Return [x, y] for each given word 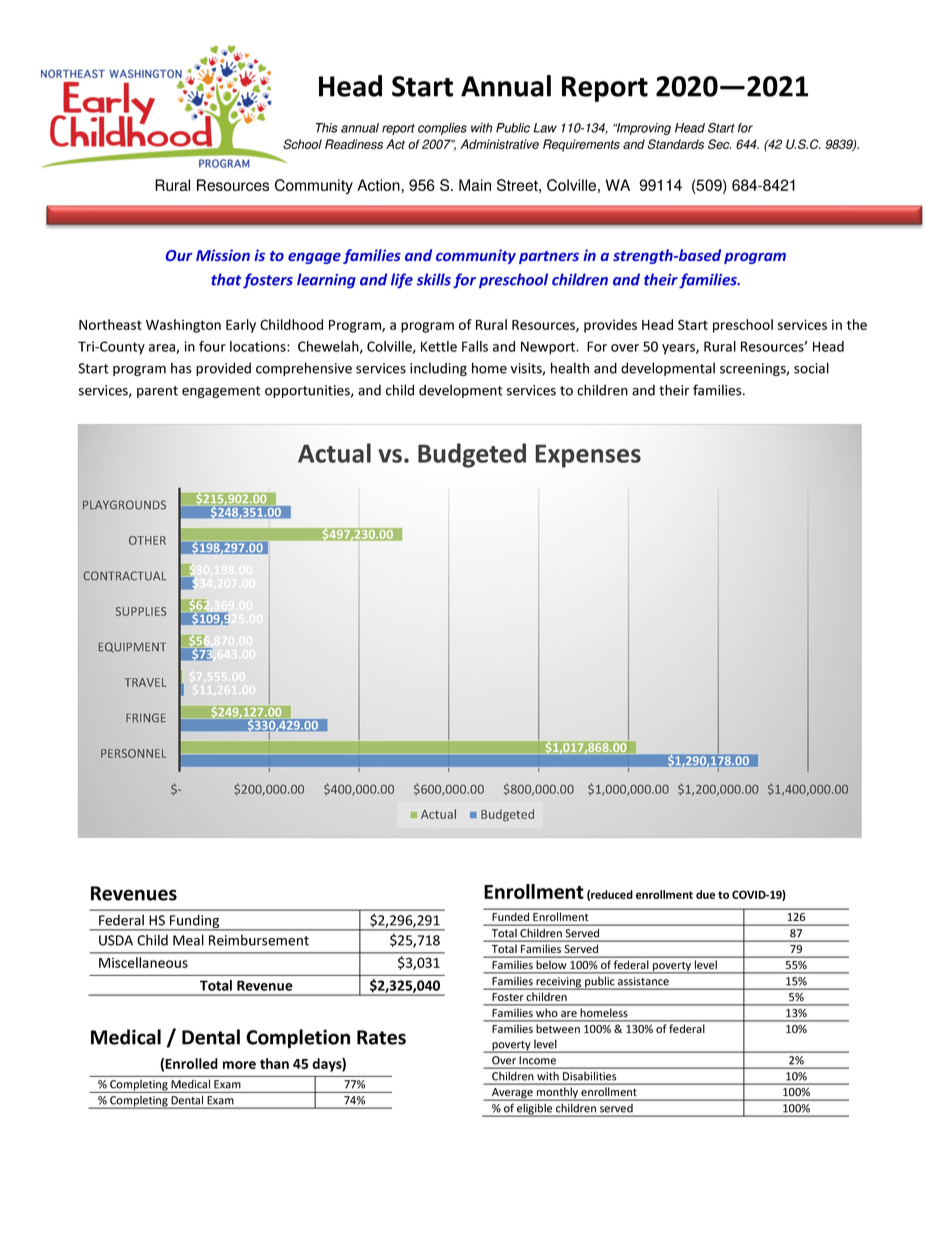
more [239, 1065]
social [811, 368]
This [326, 128]
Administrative [499, 144]
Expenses [588, 456]
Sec [719, 144]
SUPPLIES [141, 611]
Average [512, 1094]
